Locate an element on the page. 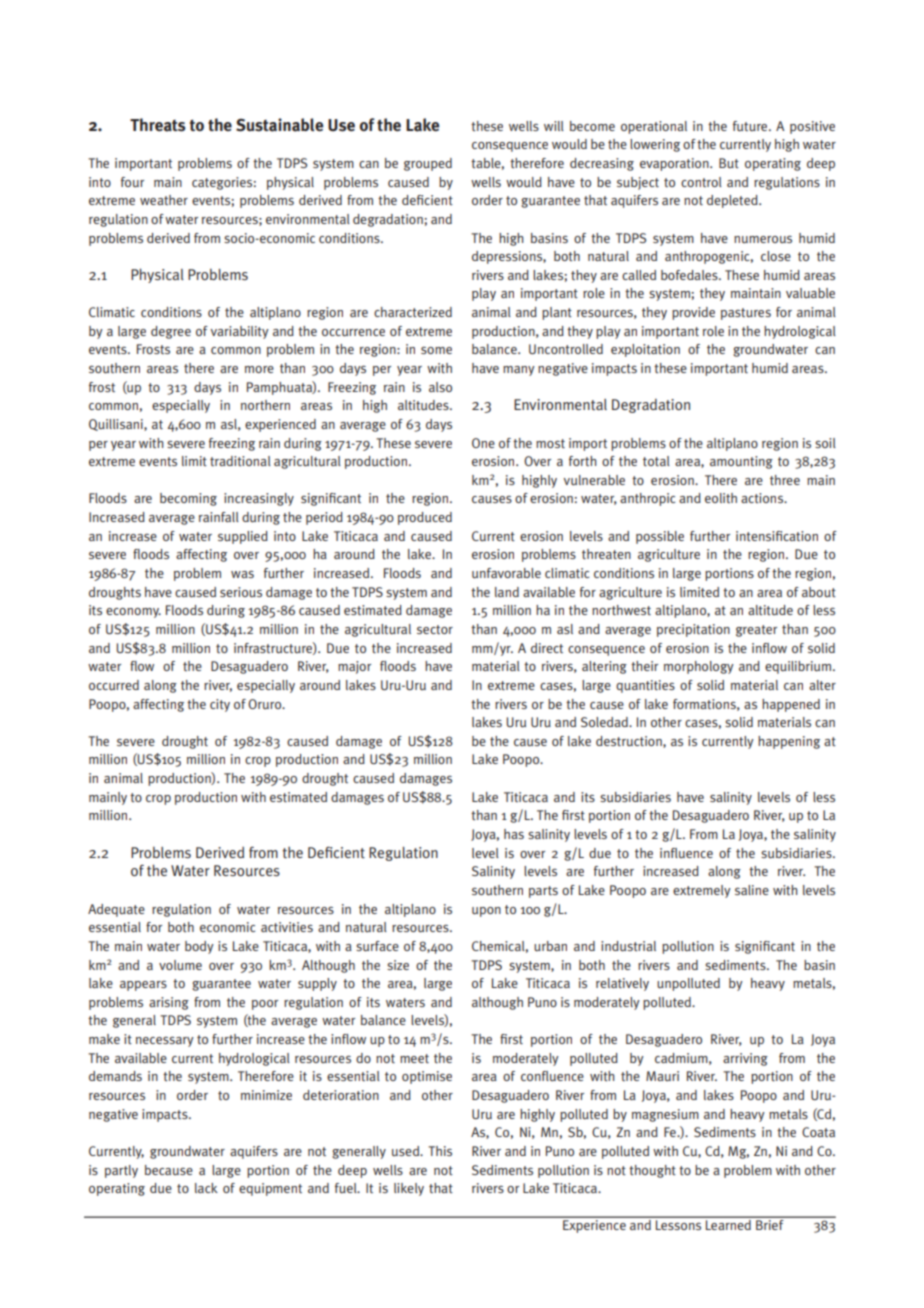 Image resolution: width=924 pixels, height=1308 pixels. lack is located at coordinates (206, 1188).
